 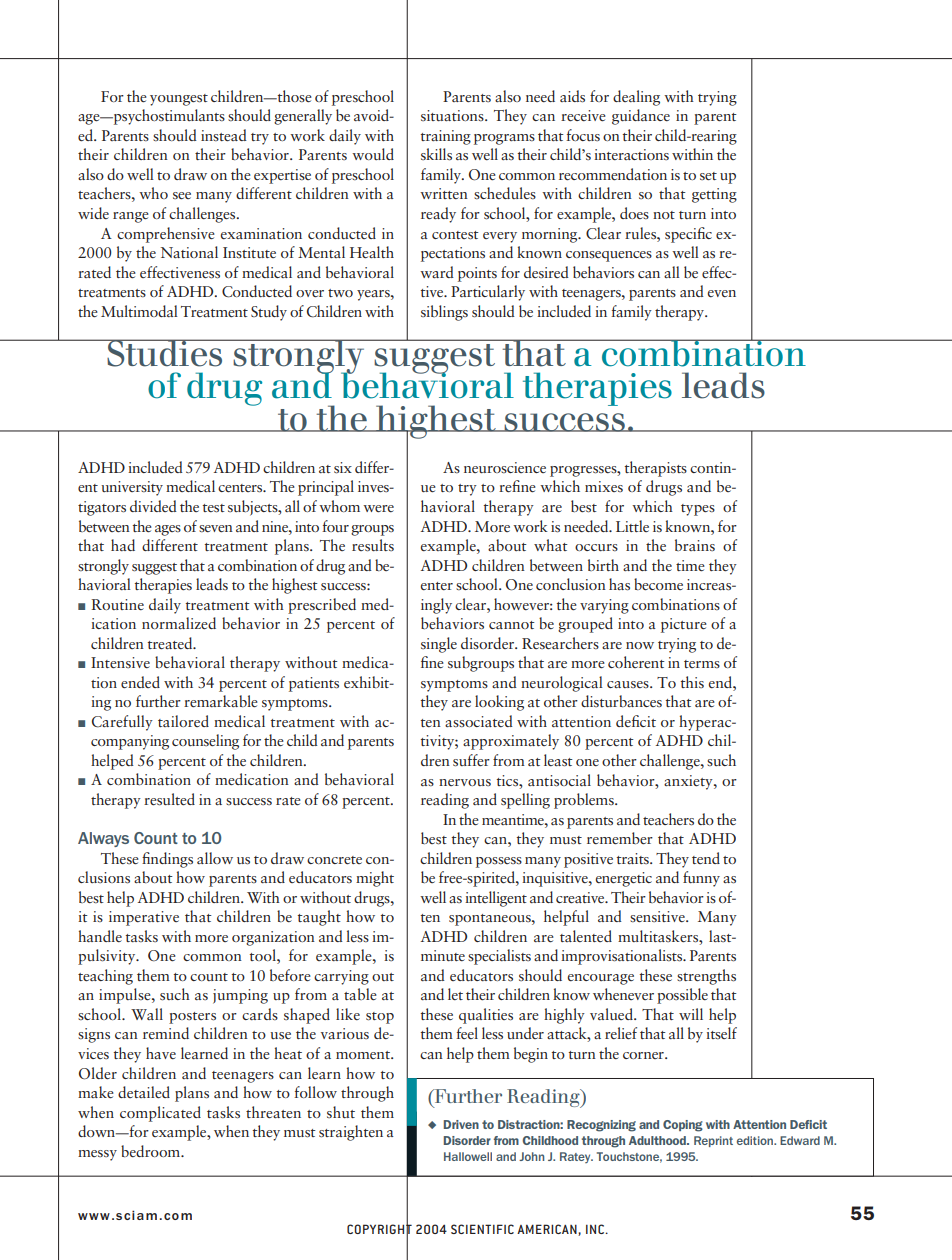 What do you see at coordinates (378, 508) in the document?
I see `were` at bounding box center [378, 508].
